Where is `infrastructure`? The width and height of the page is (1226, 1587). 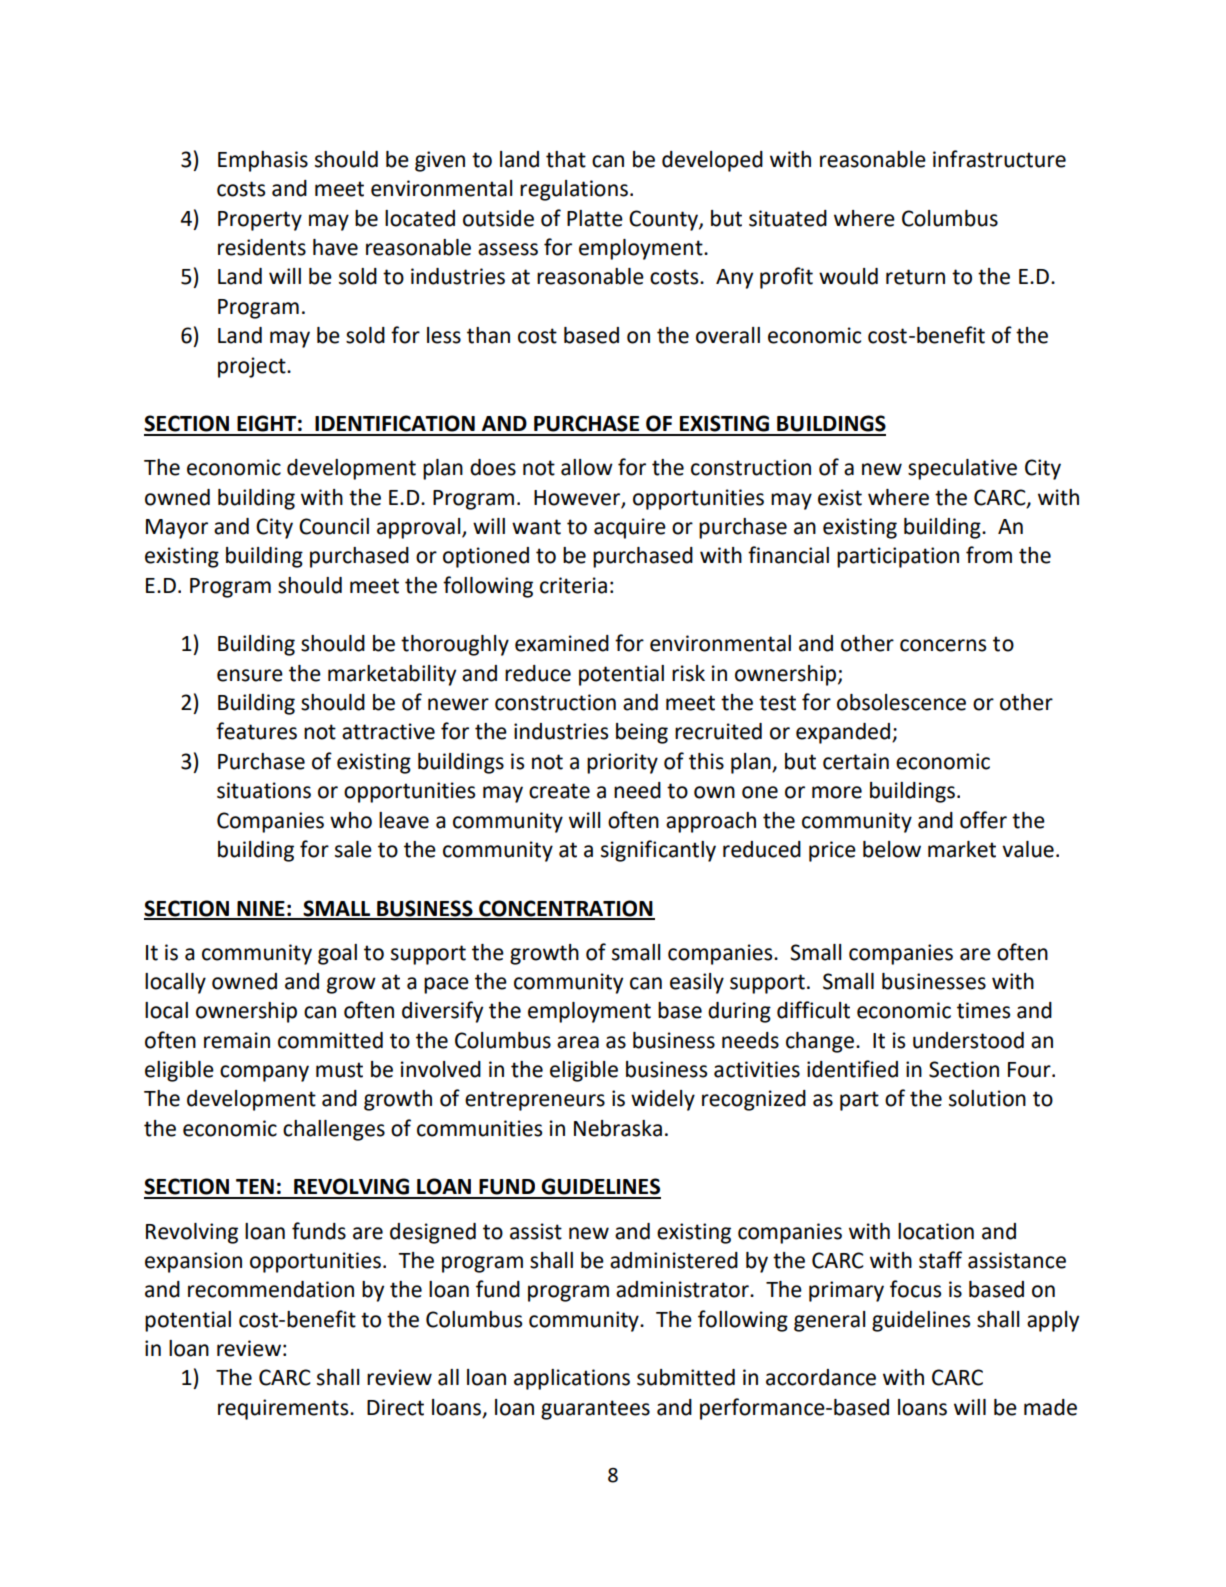
infrastructure is located at coordinates (999, 159).
